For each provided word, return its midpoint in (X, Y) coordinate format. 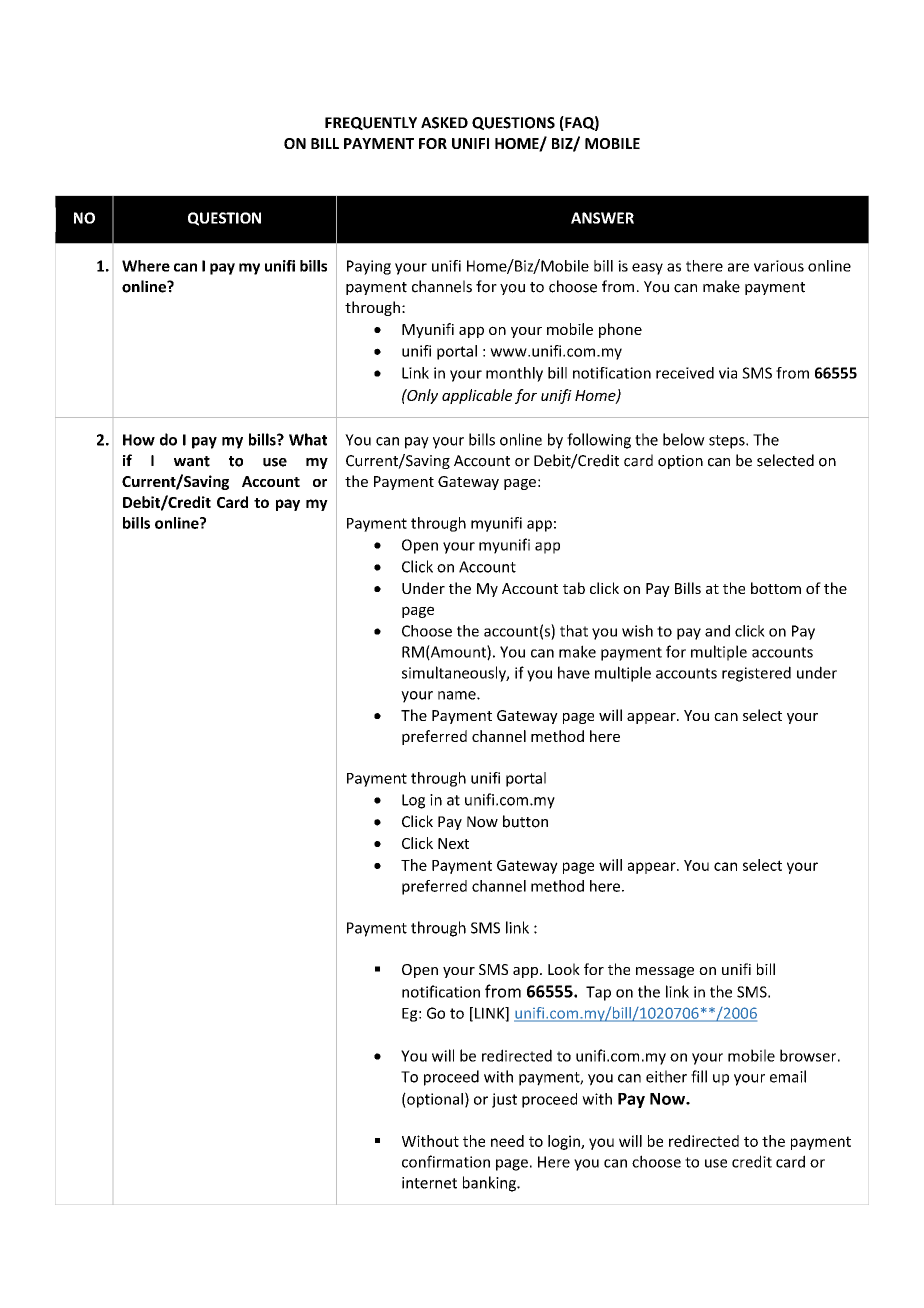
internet (429, 1183)
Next (453, 843)
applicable (477, 396)
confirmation (446, 1161)
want (192, 461)
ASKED (444, 123)
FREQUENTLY (371, 123)
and (717, 631)
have (574, 672)
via (728, 373)
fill (699, 1076)
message (665, 972)
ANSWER (602, 218)
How (139, 440)
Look (564, 969)
